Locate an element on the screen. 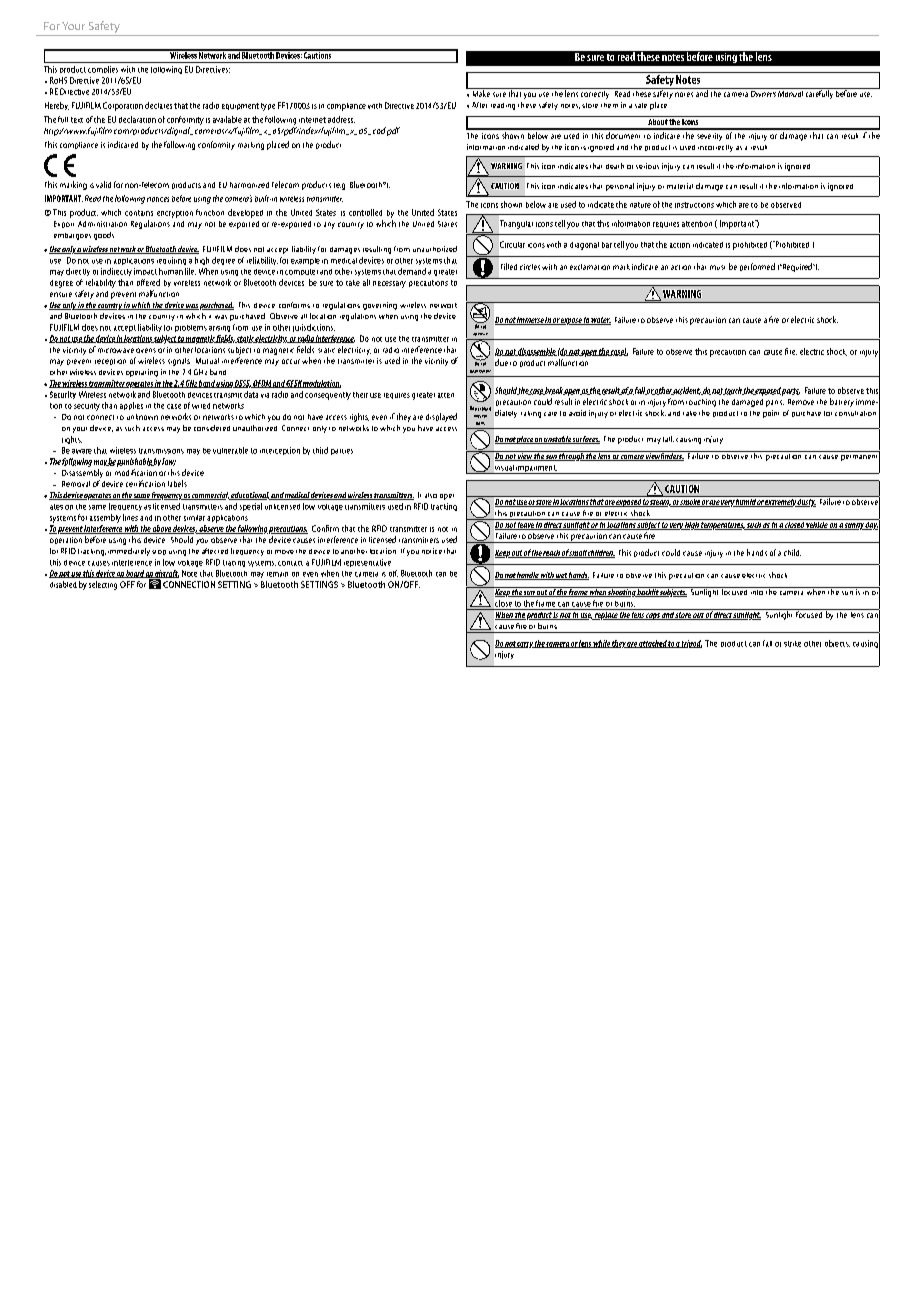  permanent is located at coordinates (859, 457).
